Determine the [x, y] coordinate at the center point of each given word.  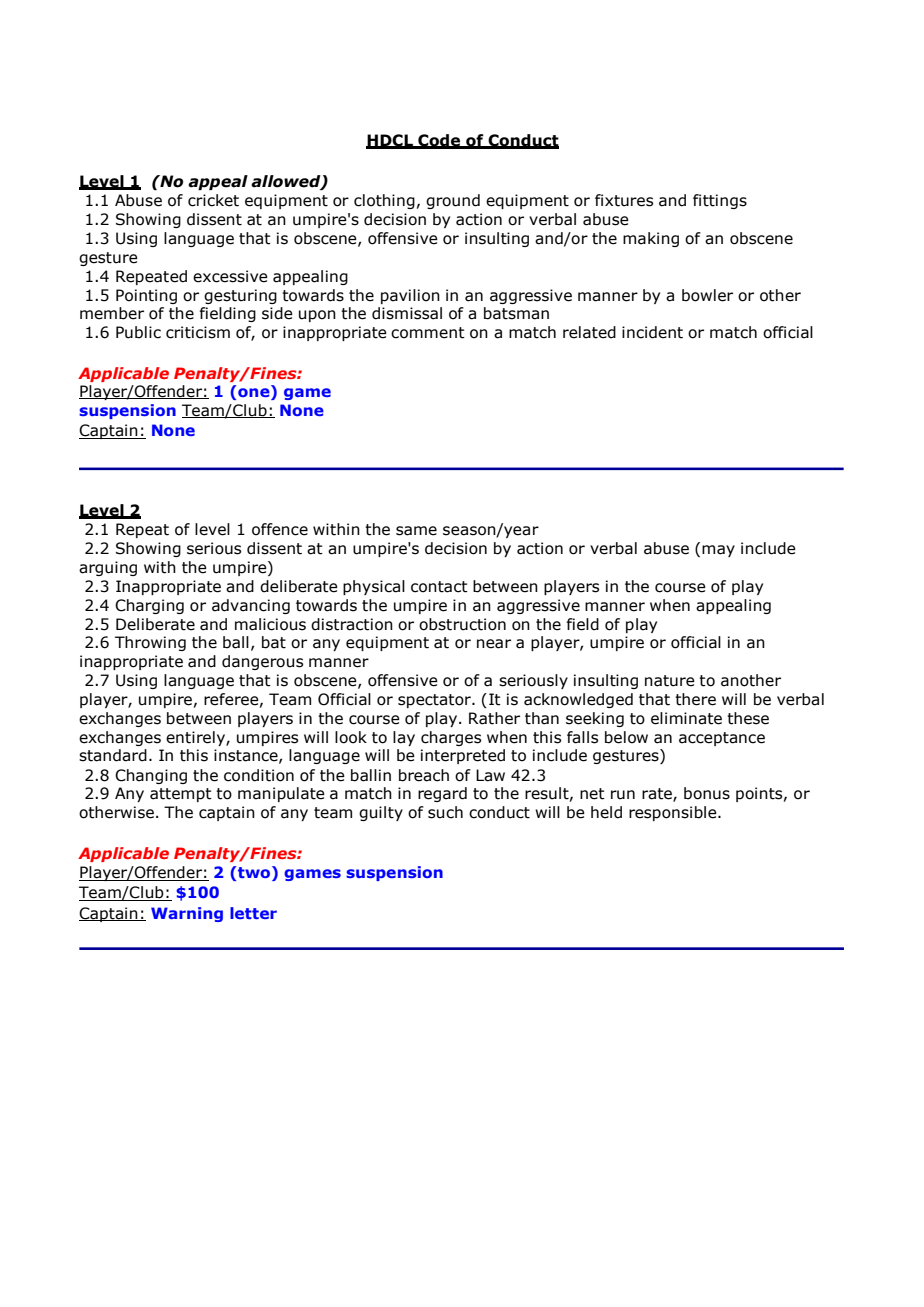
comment [428, 333]
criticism [198, 332]
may [718, 551]
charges [451, 738]
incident [652, 332]
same [416, 531]
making [651, 239]
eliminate [686, 718]
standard [113, 755]
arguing [108, 568]
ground [453, 201]
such [445, 812]
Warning [187, 914]
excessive [230, 276]
